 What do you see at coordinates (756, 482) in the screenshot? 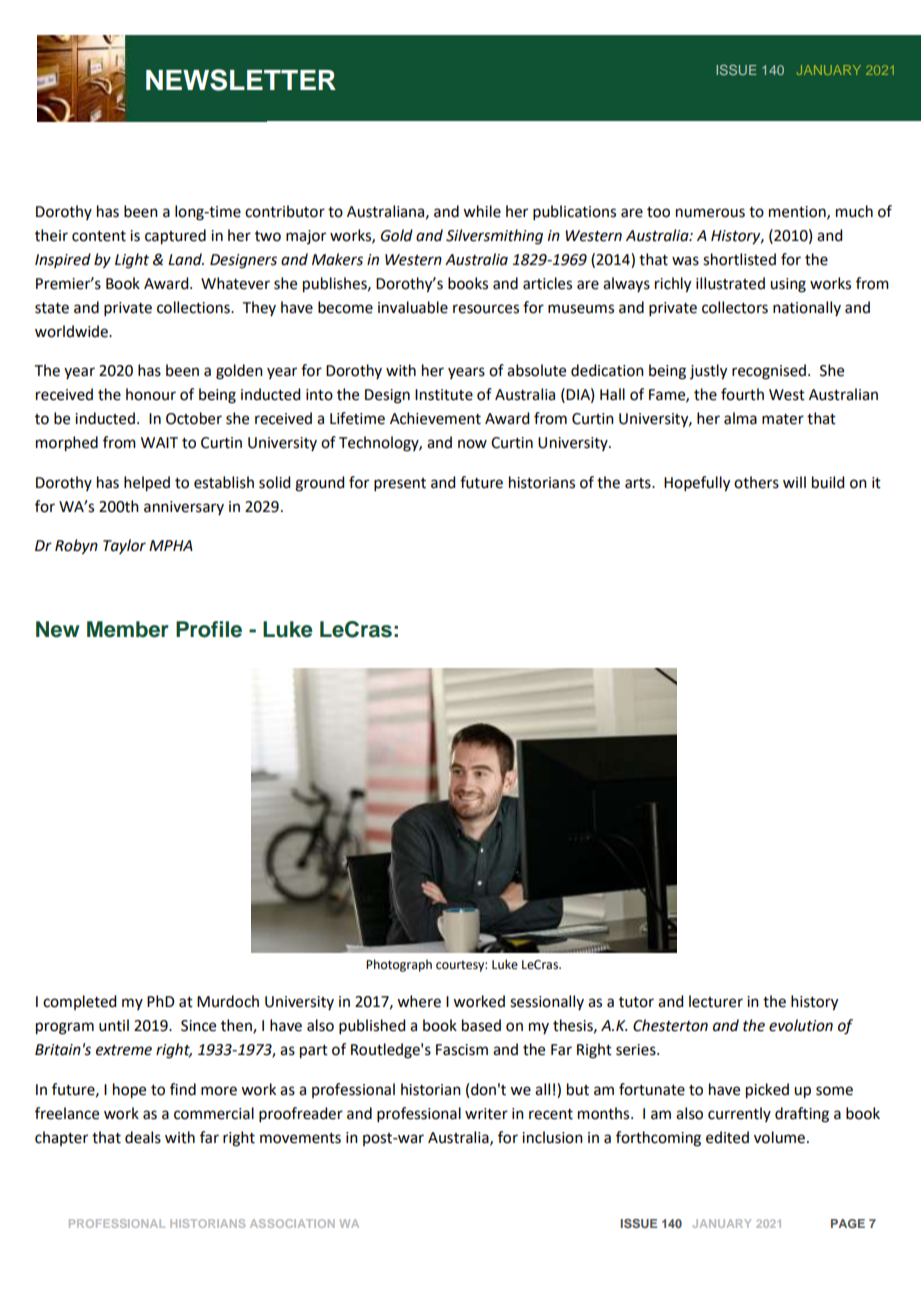
I see `others` at bounding box center [756, 482].
